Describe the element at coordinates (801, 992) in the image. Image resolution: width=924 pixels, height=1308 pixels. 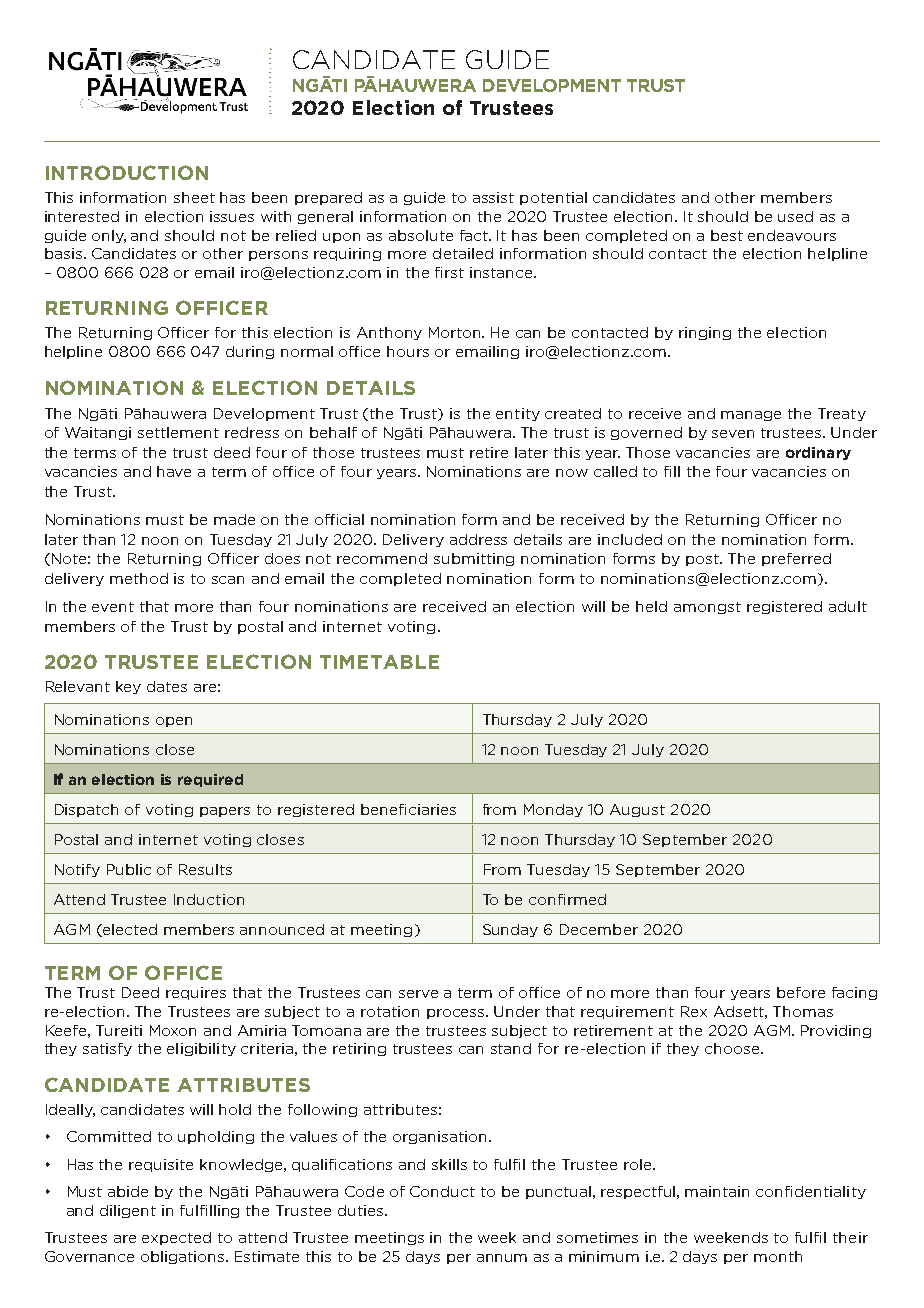
I see `before` at that location.
